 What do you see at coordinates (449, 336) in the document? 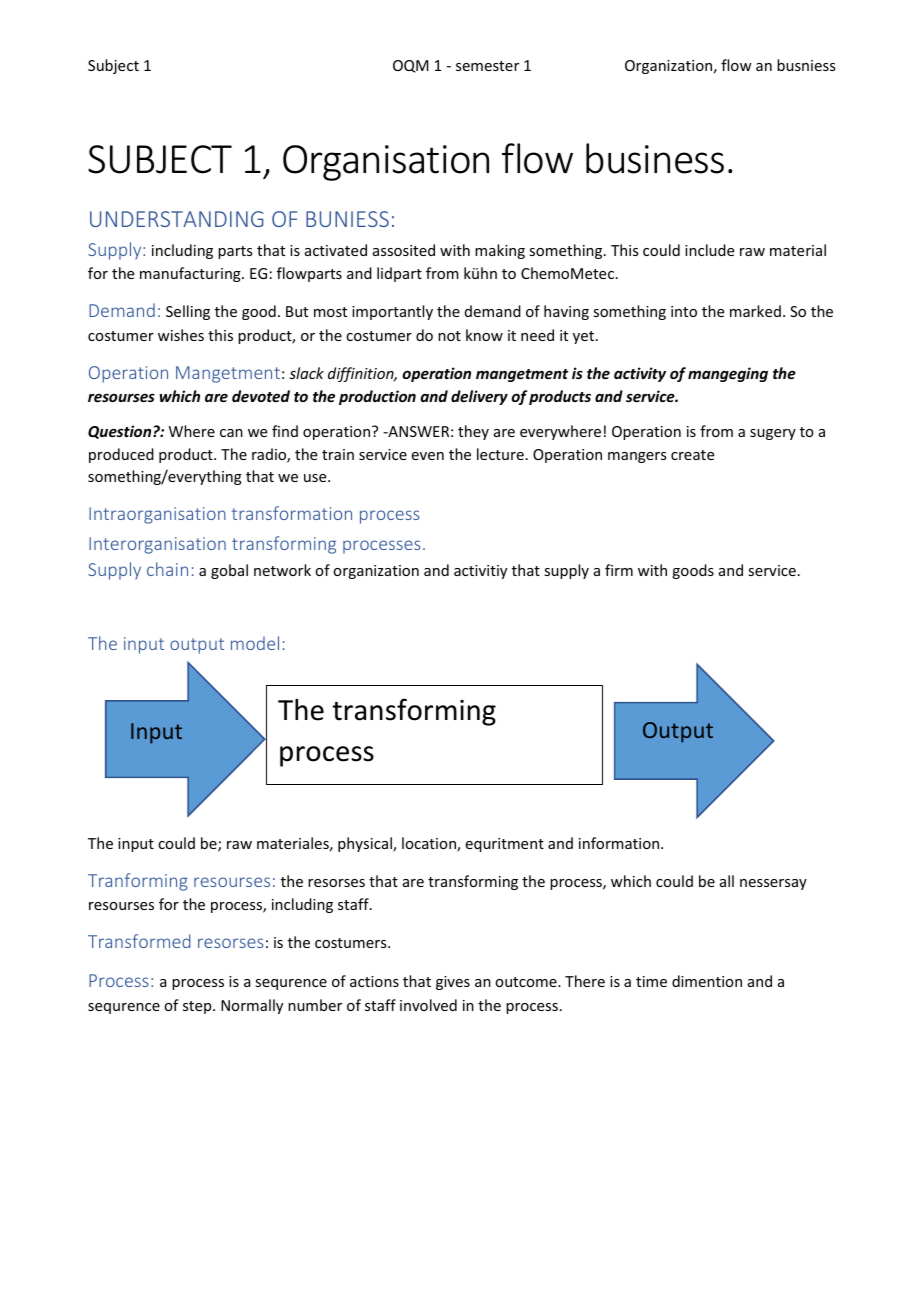
I see `not` at bounding box center [449, 336].
